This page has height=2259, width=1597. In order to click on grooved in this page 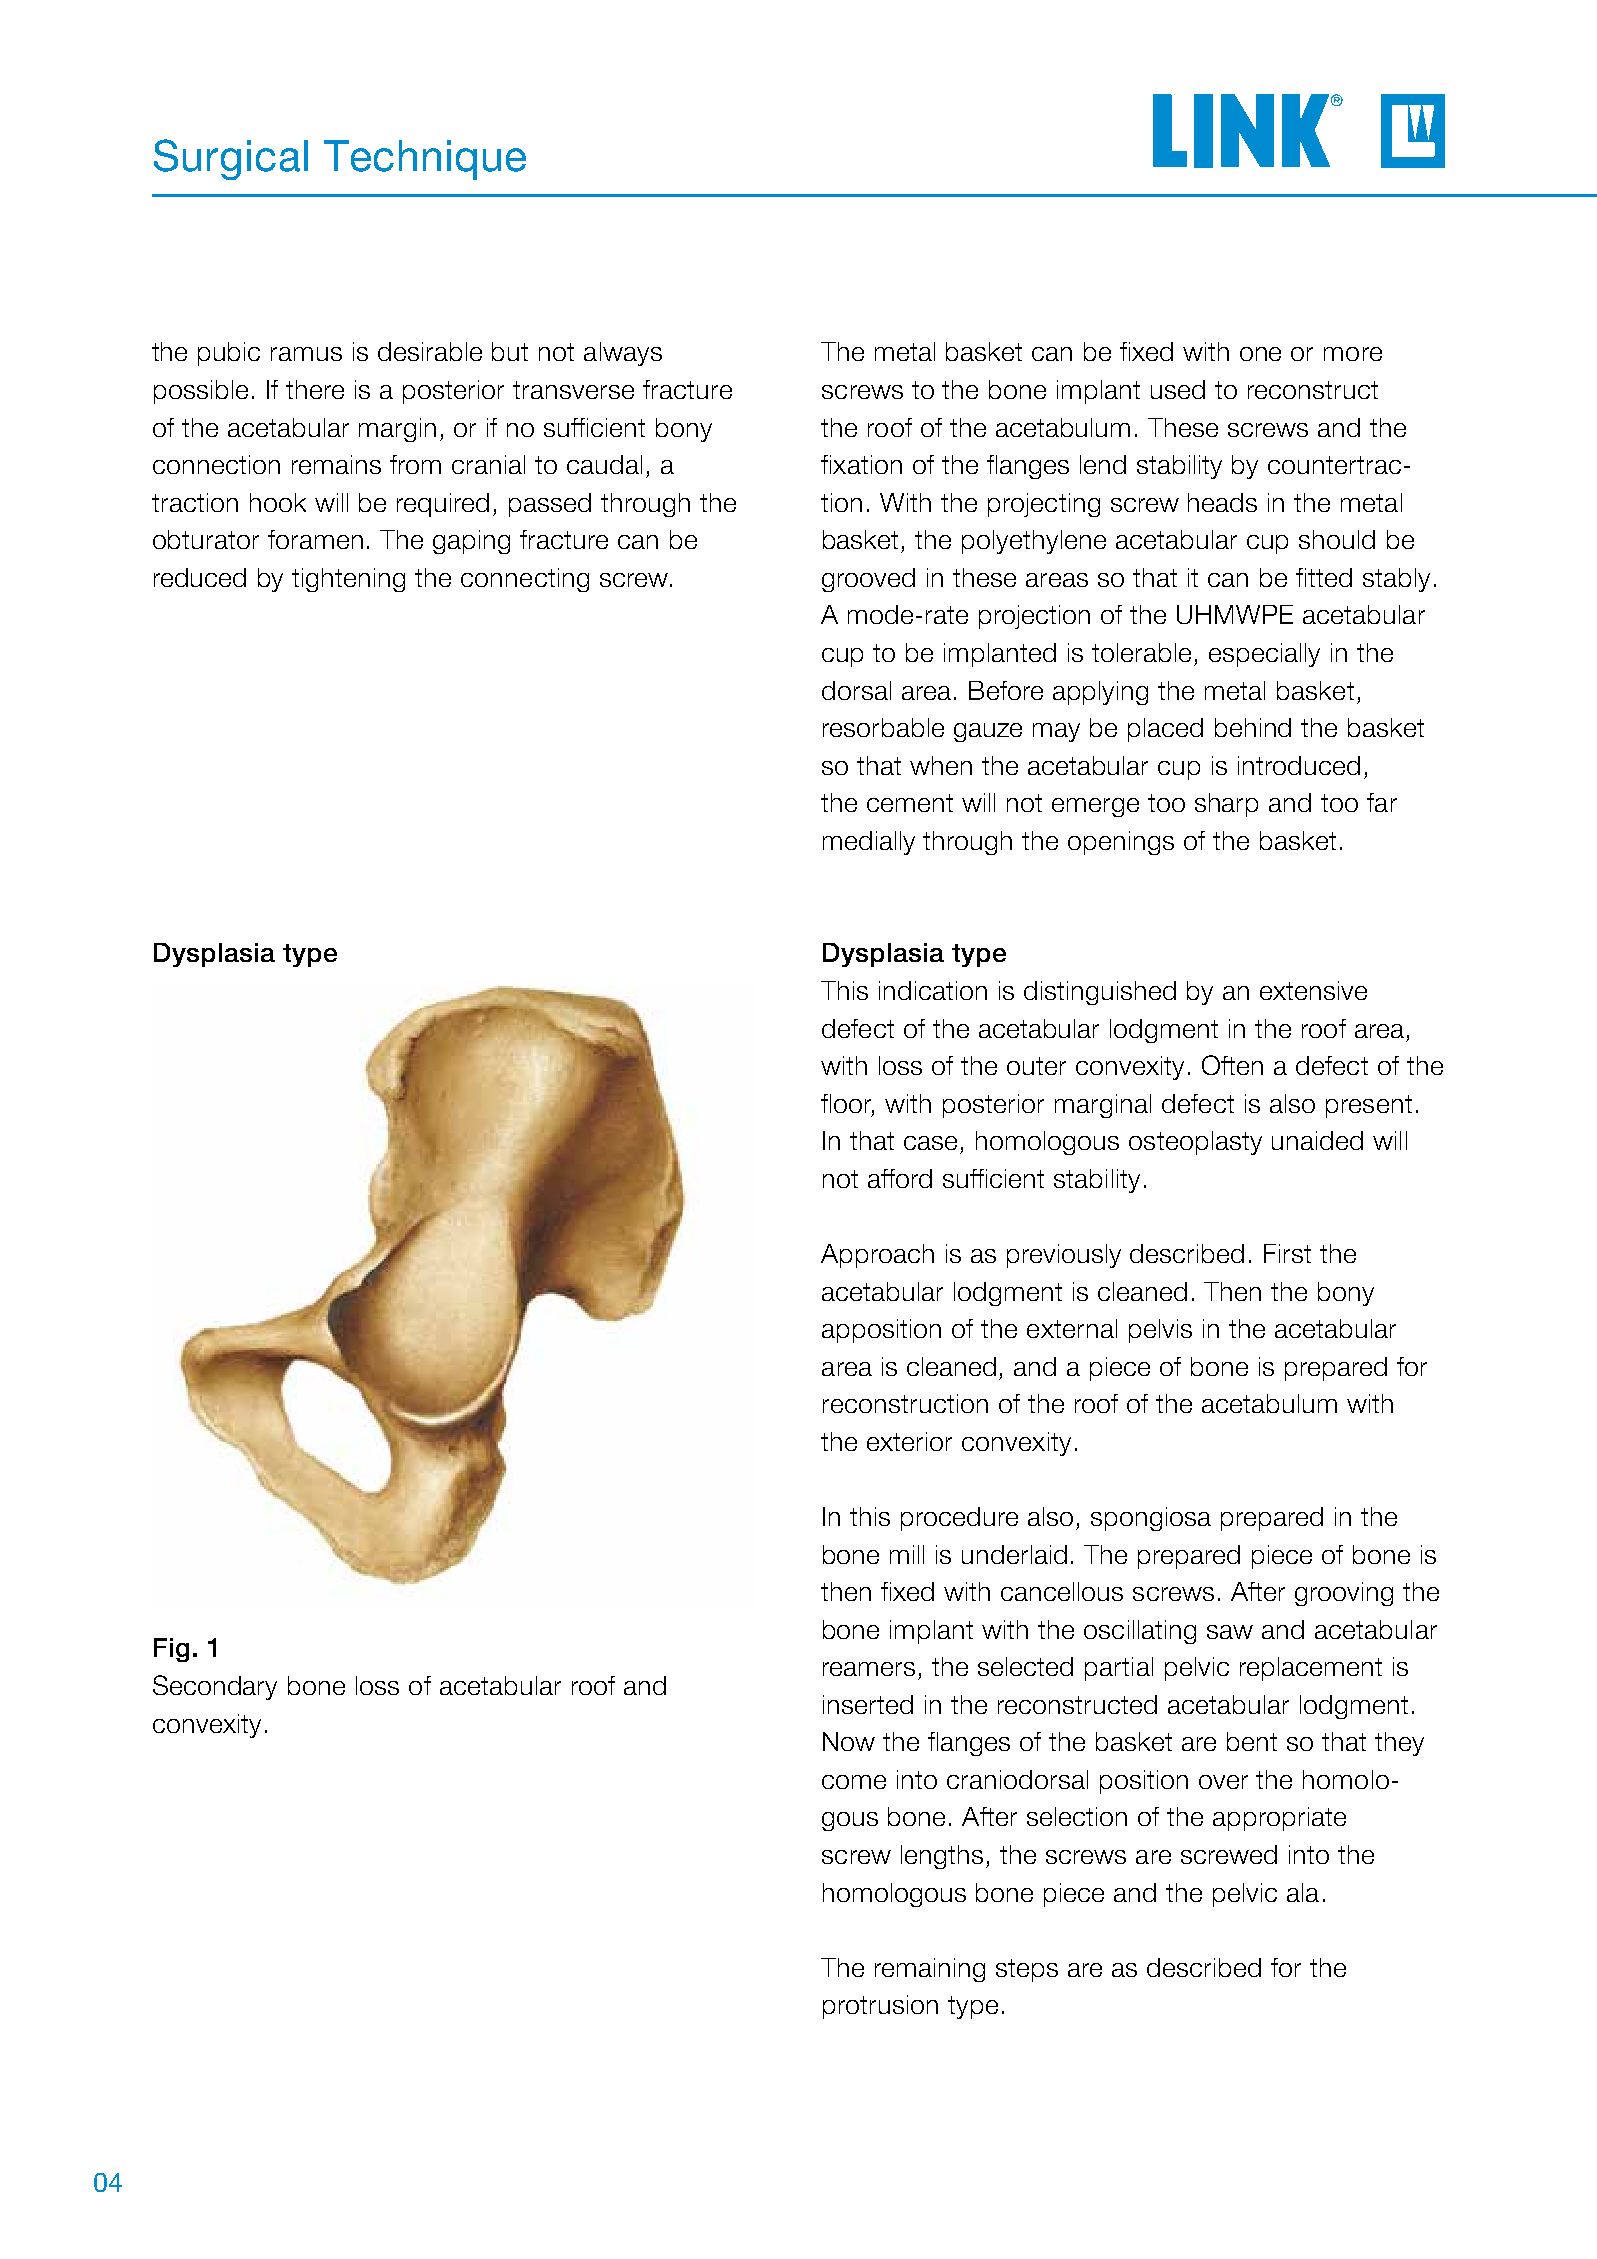, I will do `click(868, 580)`.
